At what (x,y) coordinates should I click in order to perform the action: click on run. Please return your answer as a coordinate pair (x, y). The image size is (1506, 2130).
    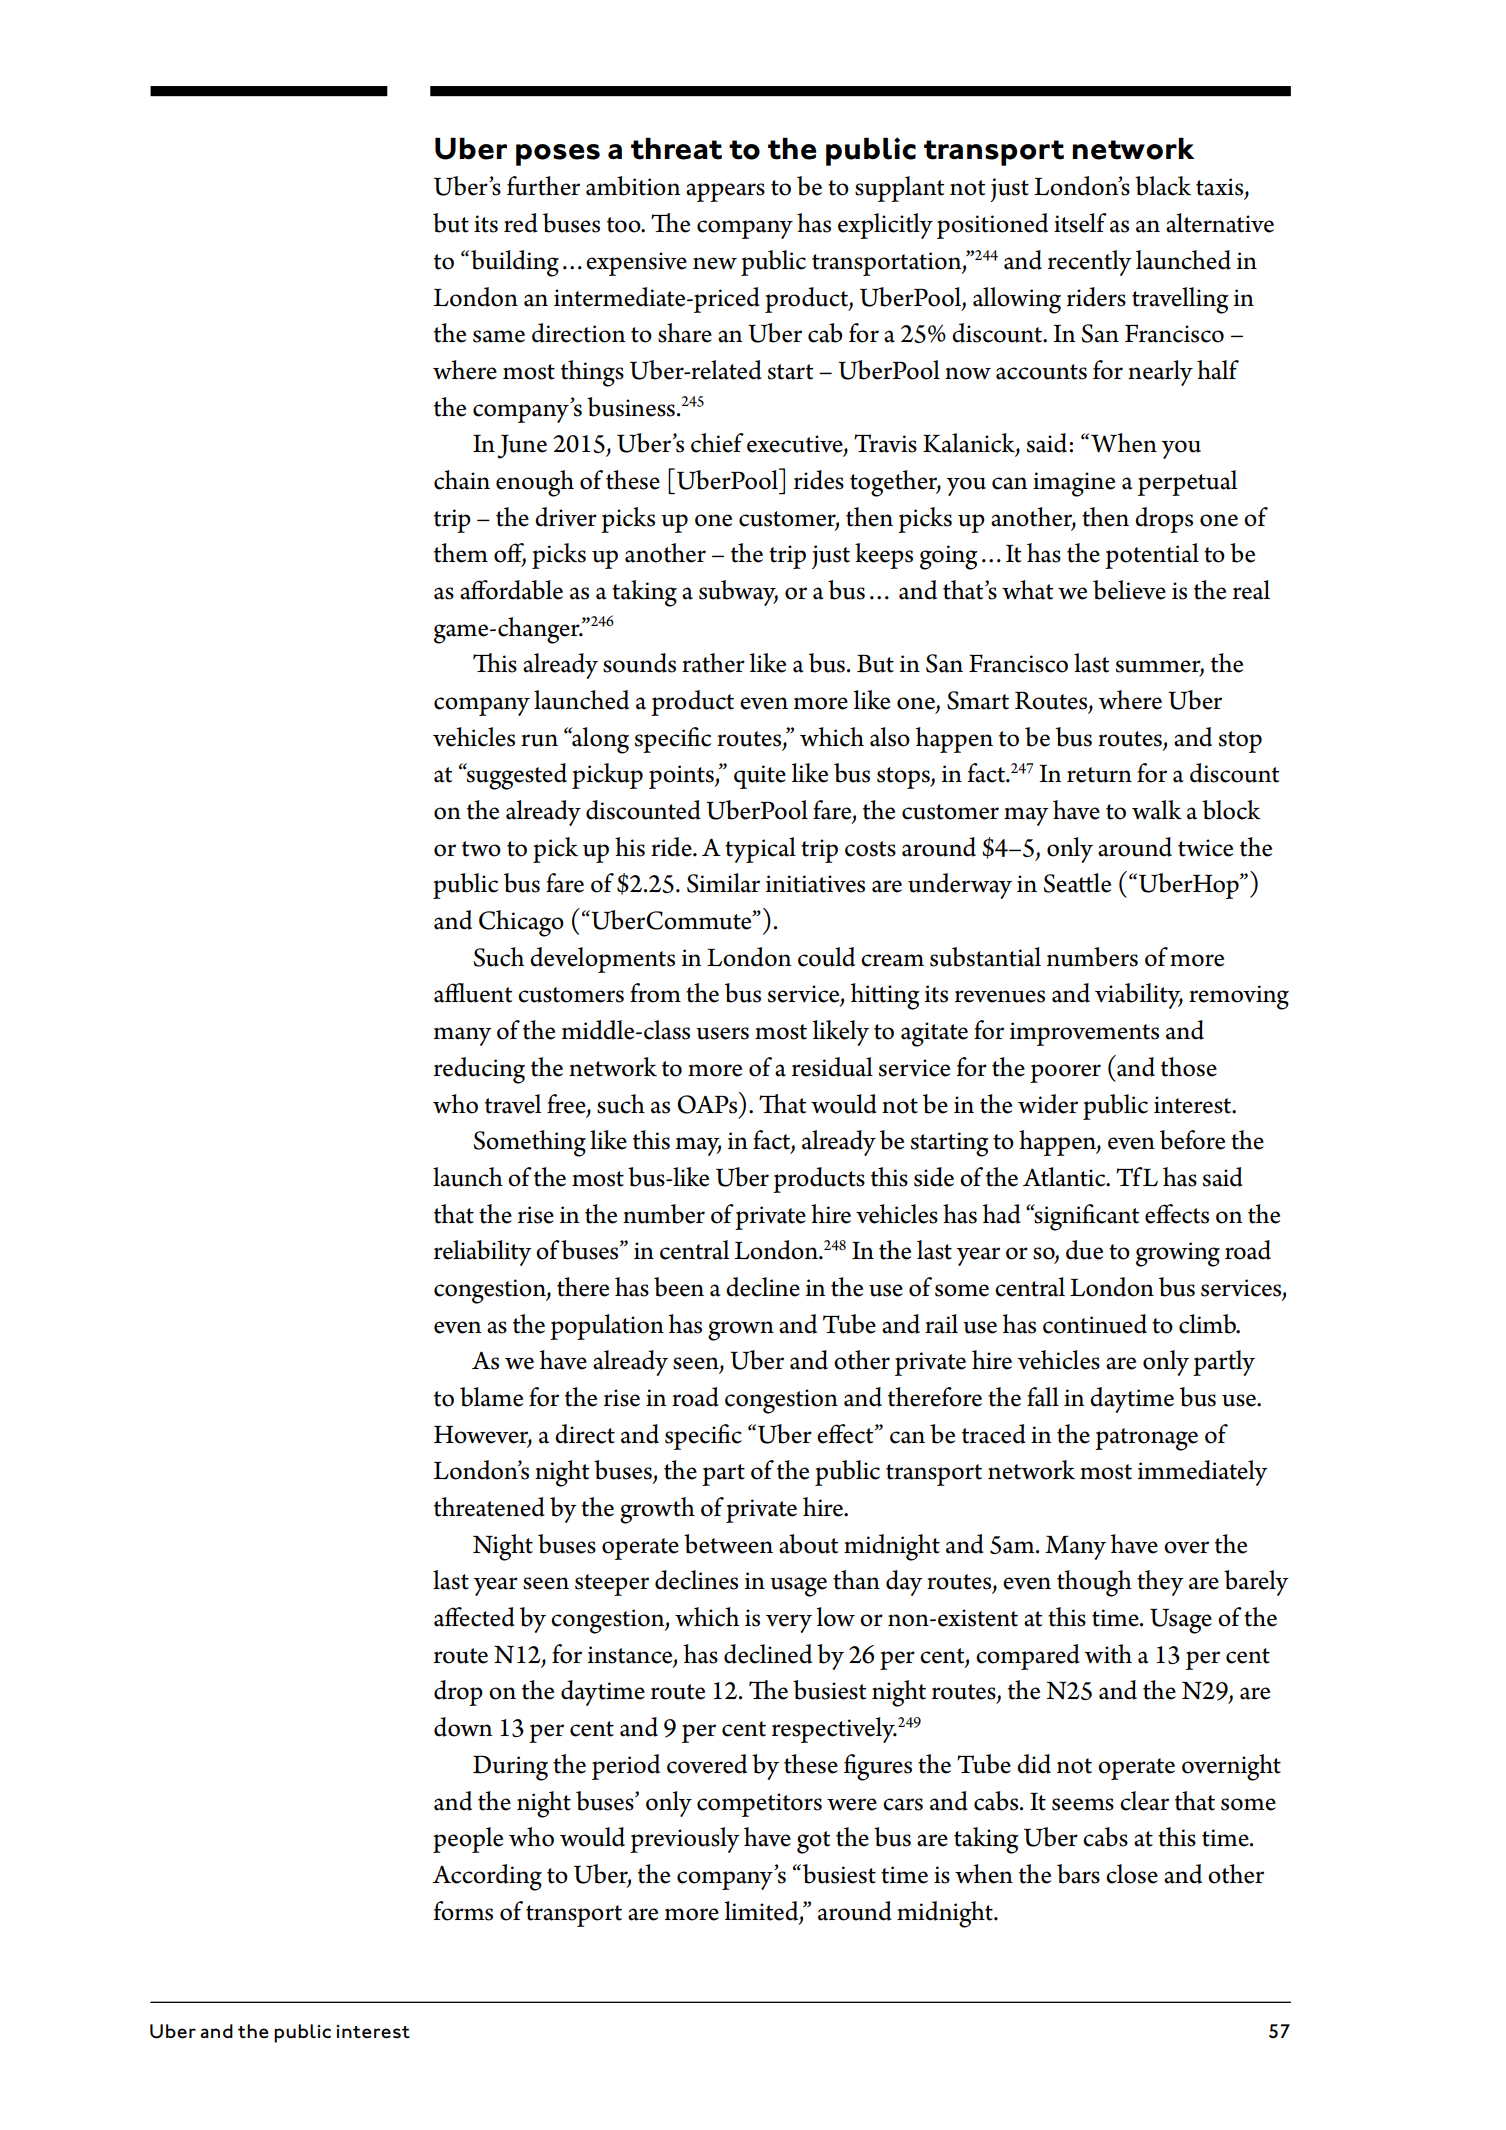
    Looking at the image, I should click on (539, 740).
